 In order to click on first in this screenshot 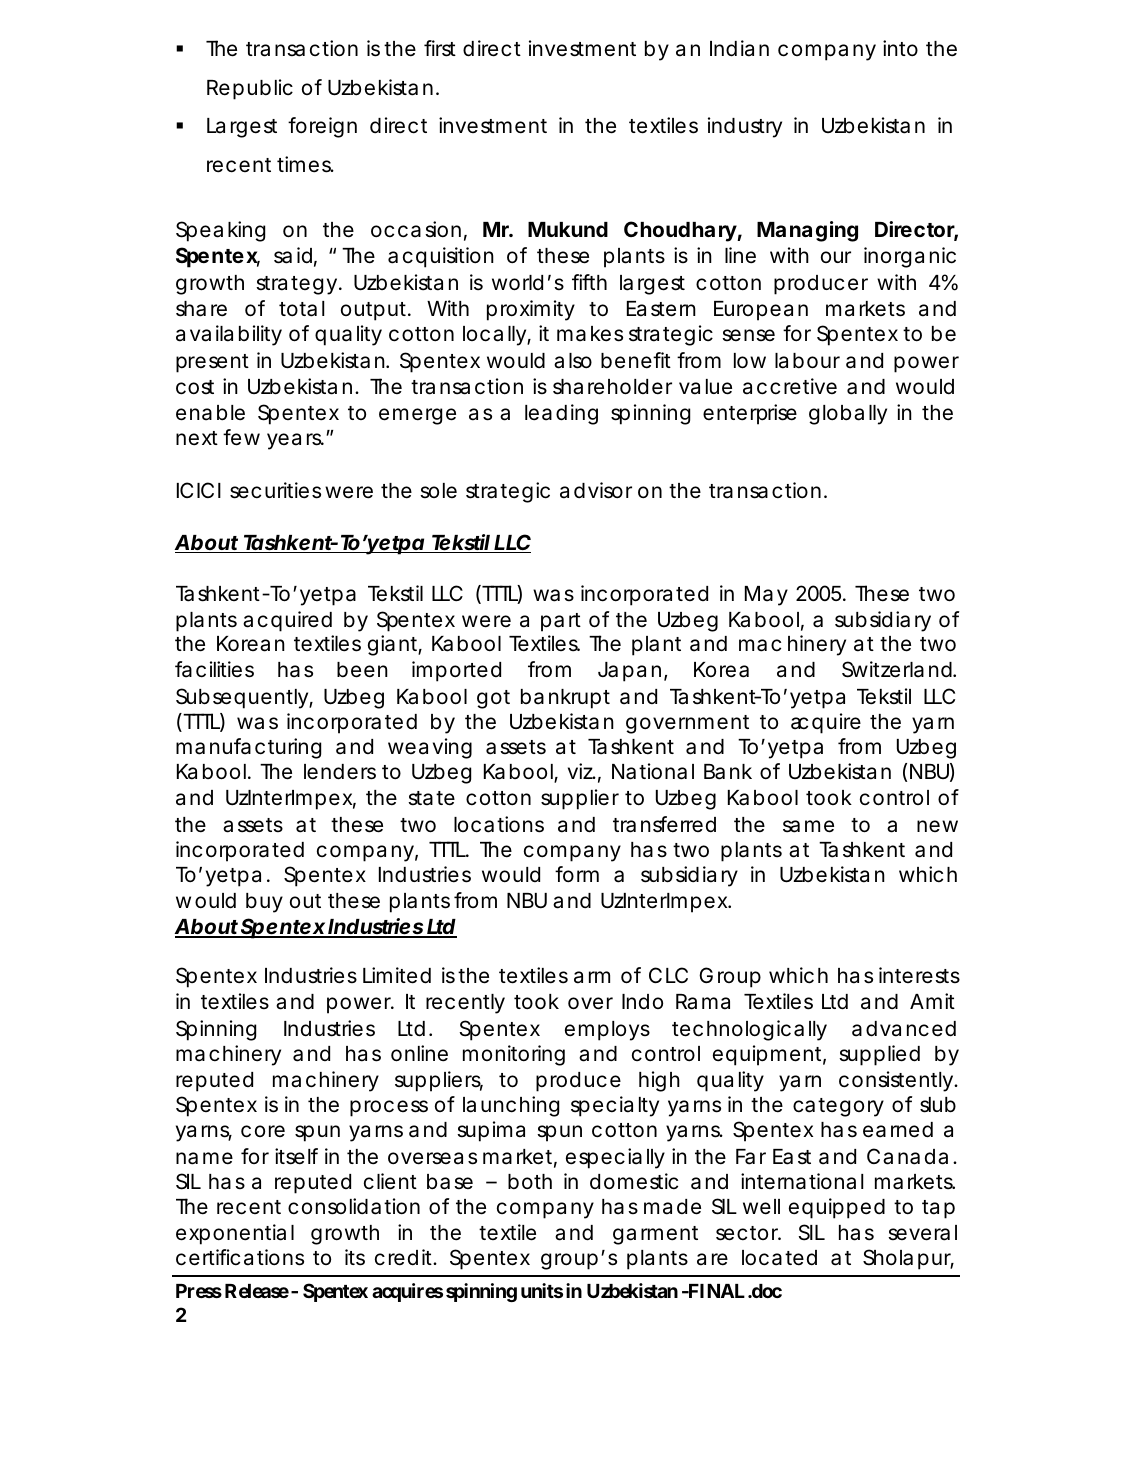, I will do `click(440, 48)`.
